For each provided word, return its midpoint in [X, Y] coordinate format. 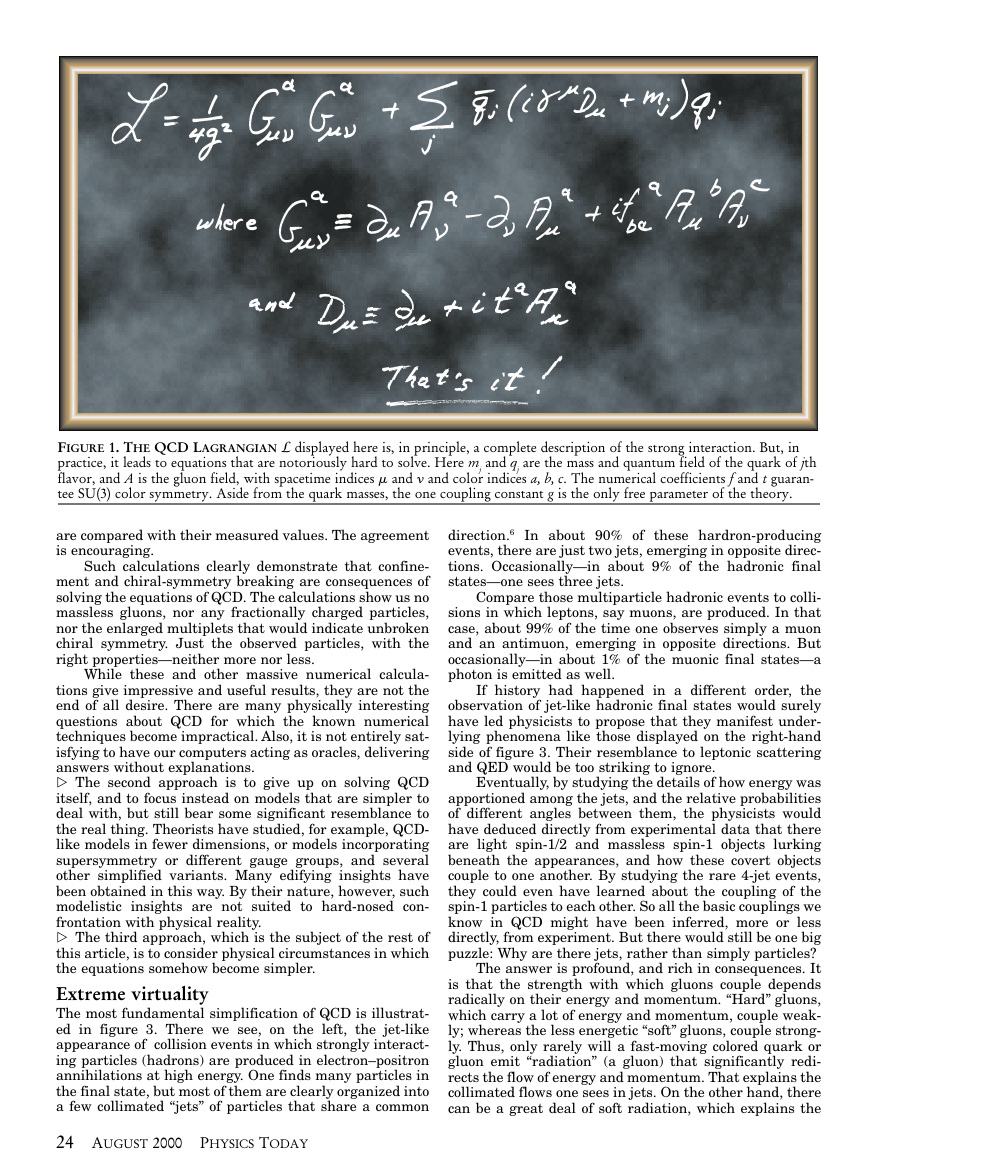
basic [719, 905]
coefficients [692, 477]
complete [510, 449]
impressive [158, 692]
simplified [130, 877]
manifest [745, 720]
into [416, 1091]
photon [470, 676]
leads [137, 461]
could [500, 890]
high [178, 1076]
